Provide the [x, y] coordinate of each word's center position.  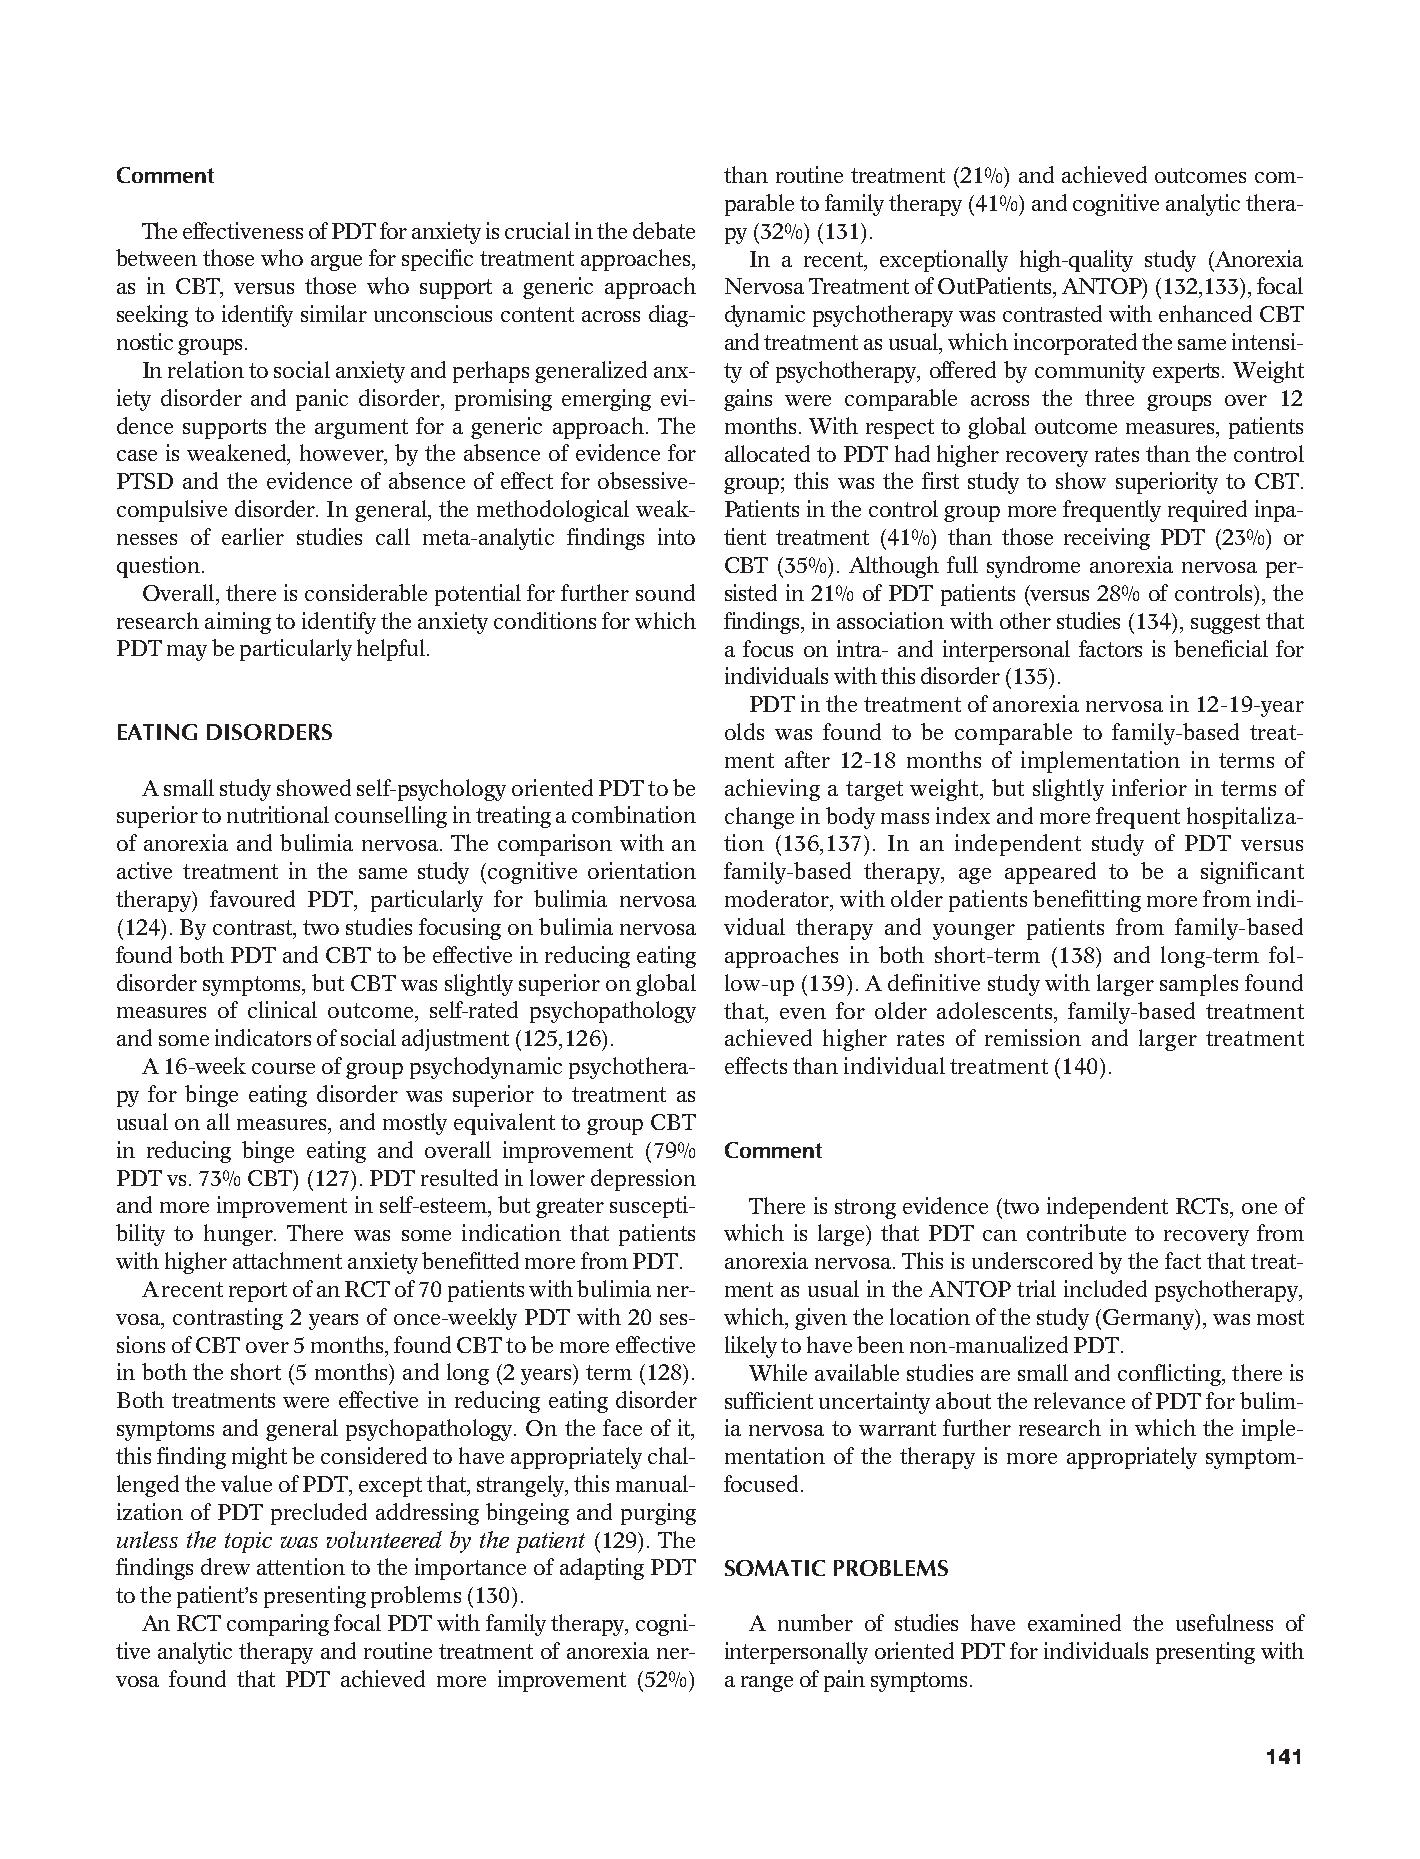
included [1105, 1288]
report [258, 1292]
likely [751, 1347]
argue [336, 263]
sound [665, 592]
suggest [1225, 624]
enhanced [1205, 313]
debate [664, 230]
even [803, 1013]
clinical [282, 1009]
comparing [278, 1625]
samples [1199, 985]
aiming [238, 623]
